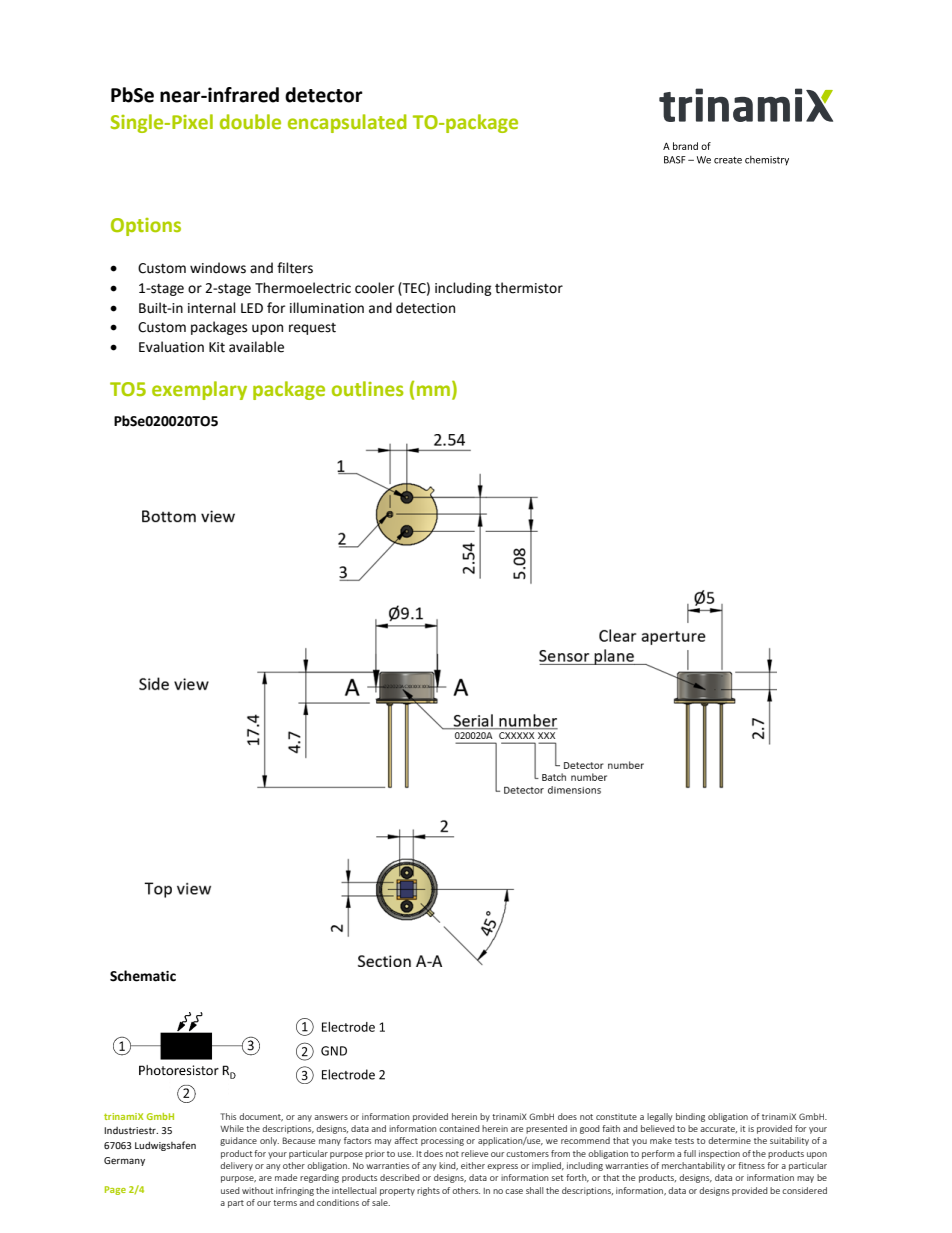 The width and height of the screenshot is (952, 1233). Describe the element at coordinates (367, 388) in the screenshot. I see `outlines` at that location.
